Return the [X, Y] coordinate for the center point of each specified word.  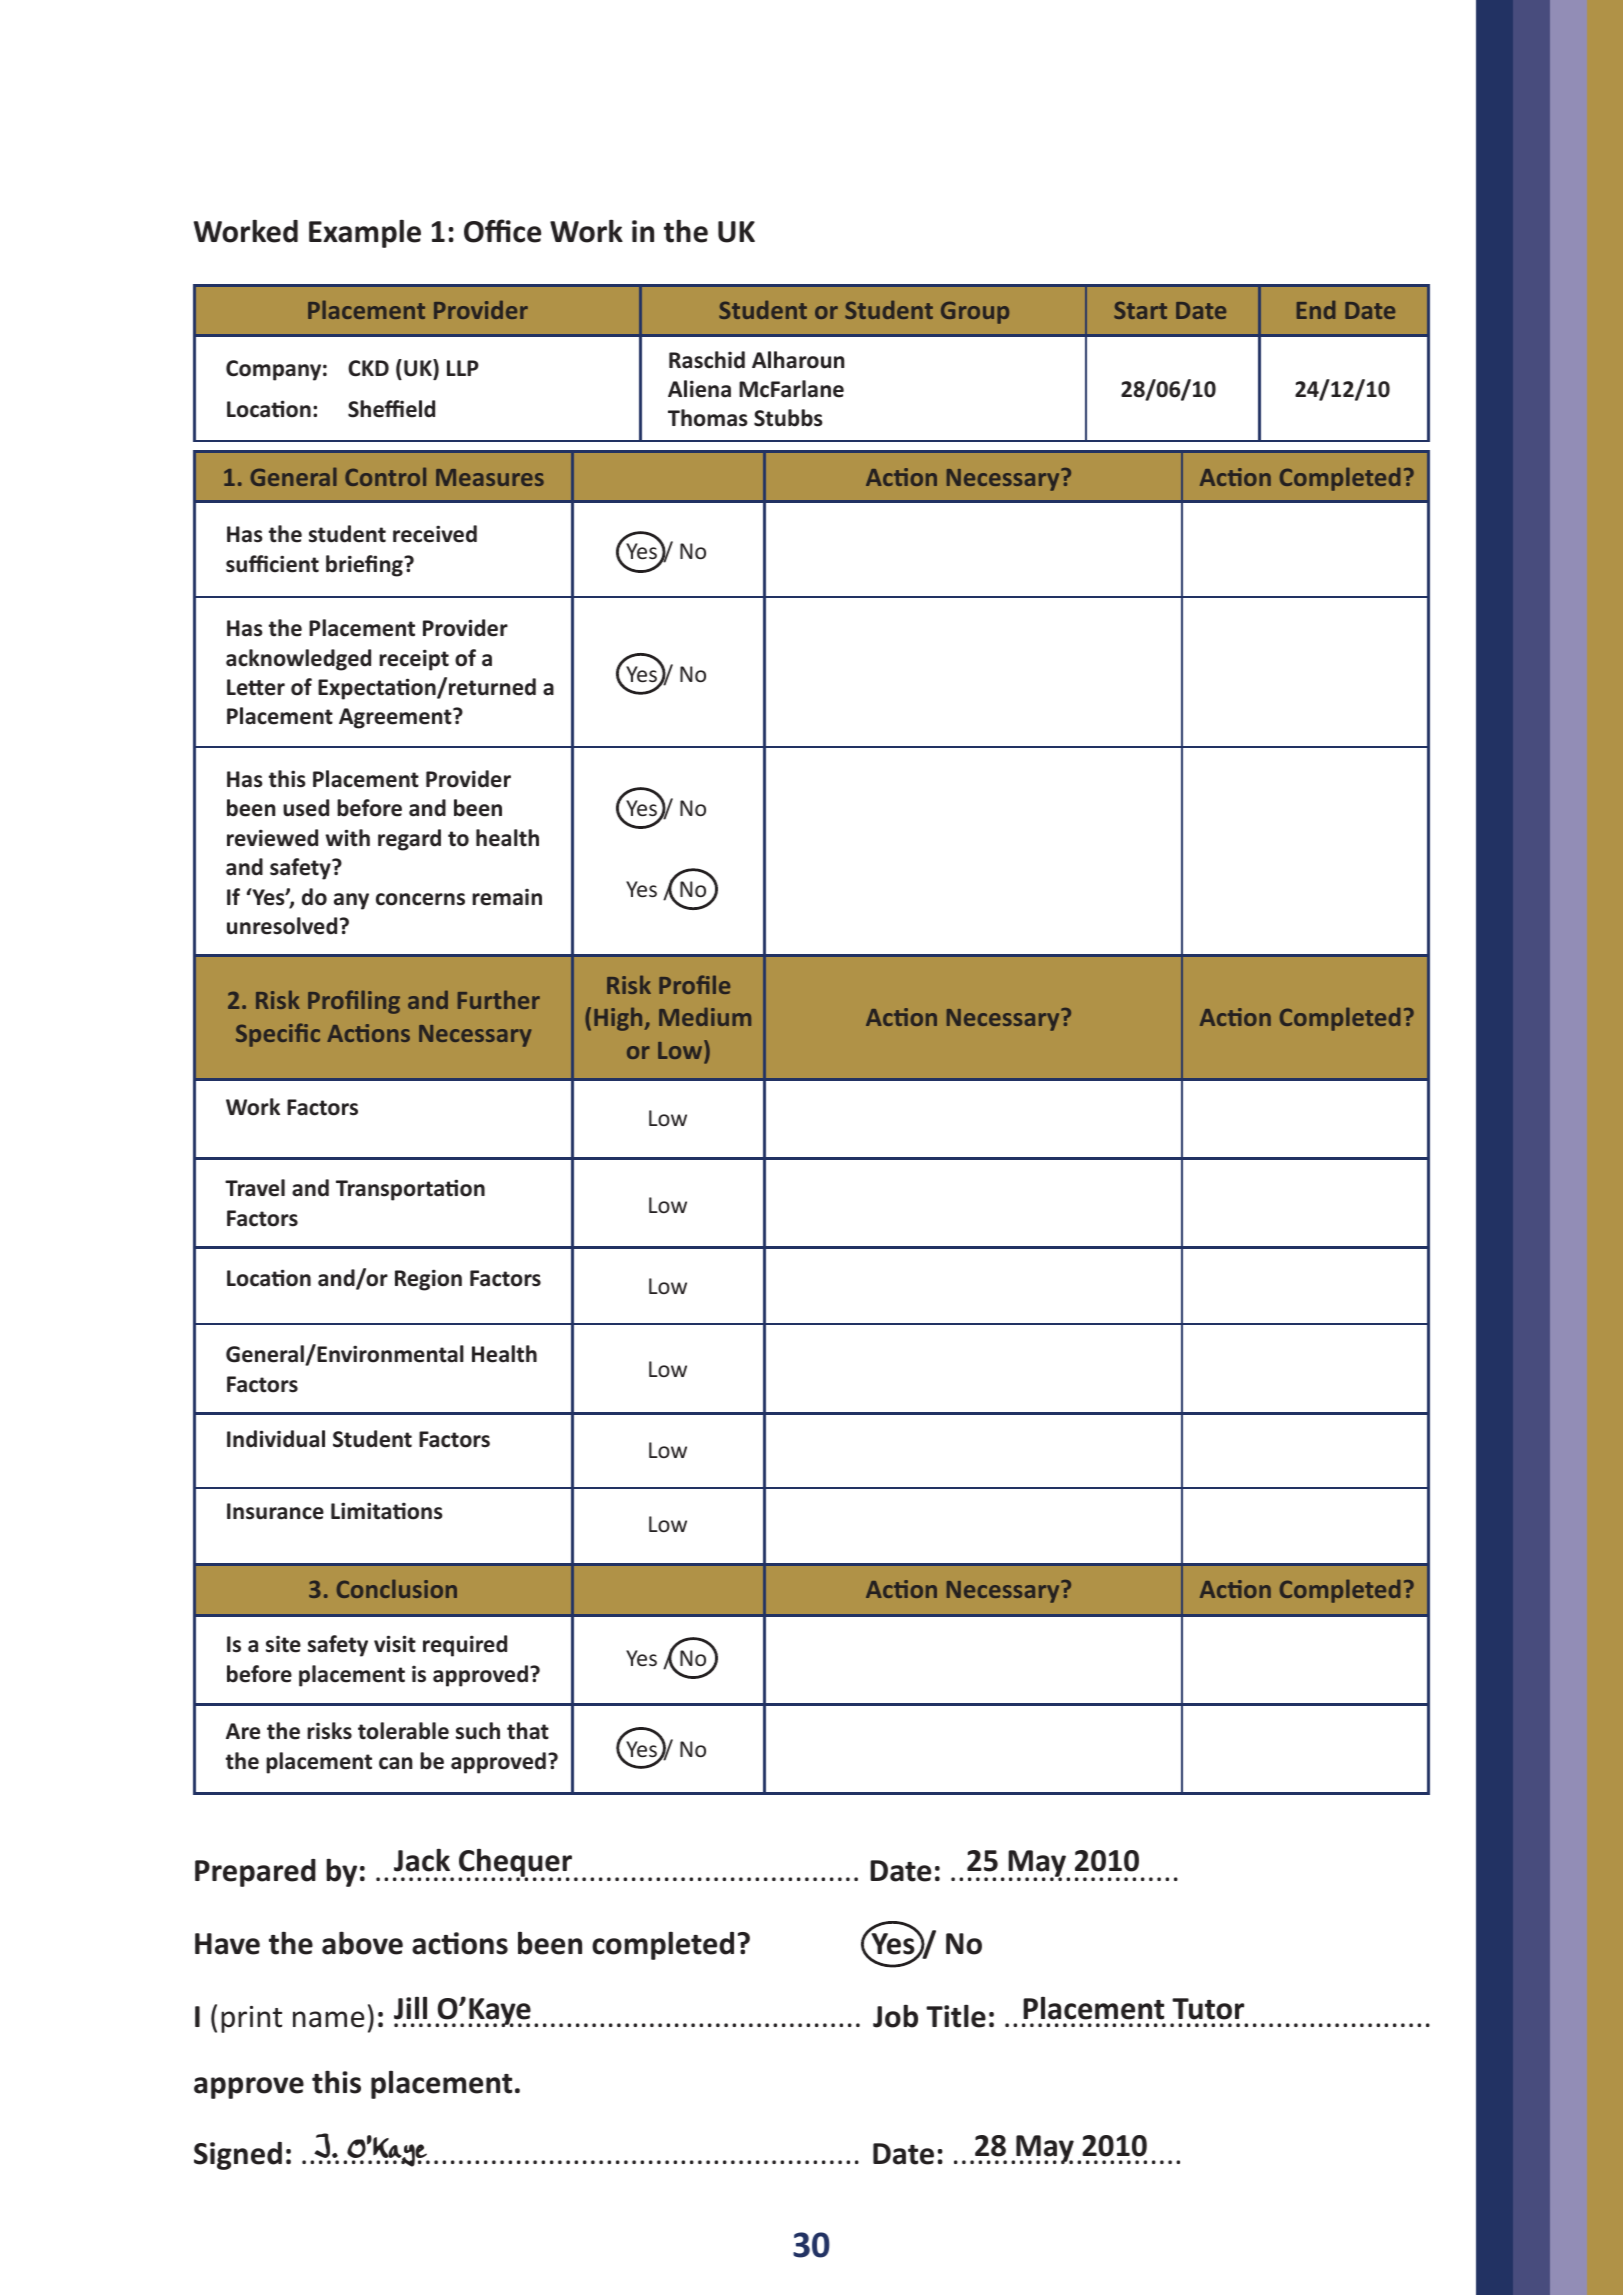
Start [1140, 310]
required [465, 1646]
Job [895, 2016]
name [328, 2019]
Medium [705, 1017]
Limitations [387, 1511]
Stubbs [788, 418]
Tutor [1208, 2009]
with [347, 838]
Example [365, 234]
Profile [694, 984]
